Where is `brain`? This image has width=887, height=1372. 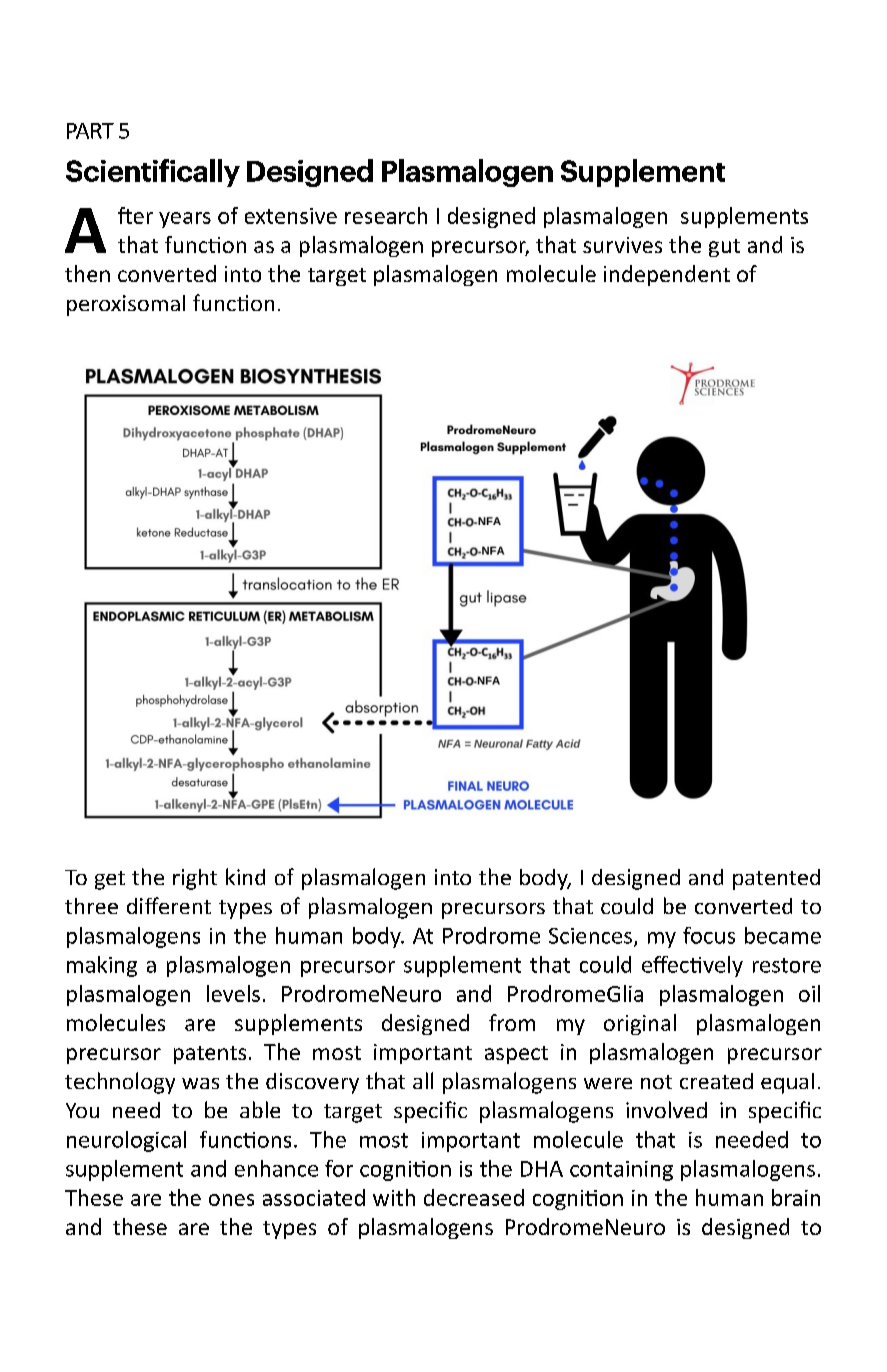 brain is located at coordinates (796, 1197).
